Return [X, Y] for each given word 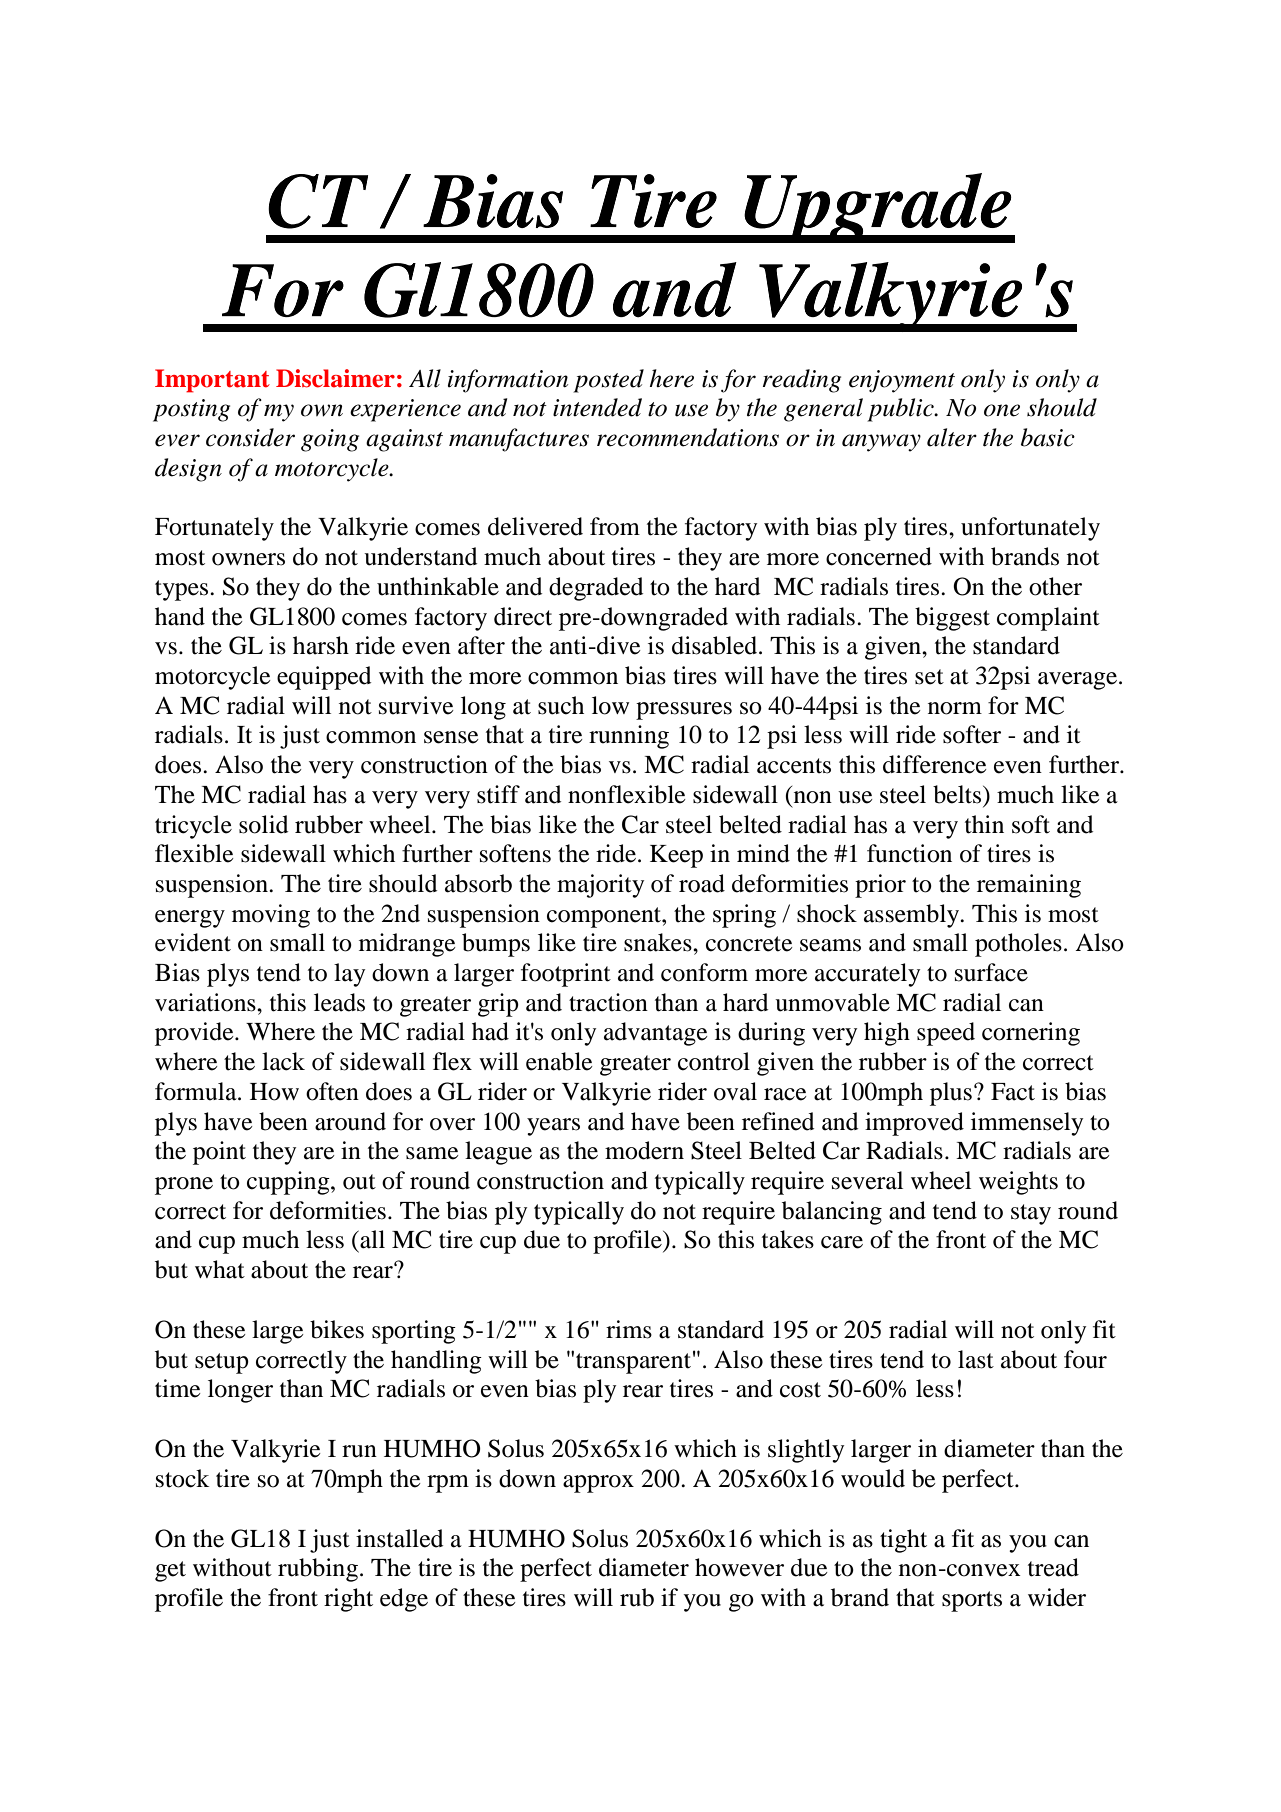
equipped [324, 678]
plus [951, 1094]
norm [955, 708]
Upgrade [878, 208]
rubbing [318, 1570]
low [610, 705]
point [219, 1153]
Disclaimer [335, 378]
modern [644, 1150]
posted [608, 381]
